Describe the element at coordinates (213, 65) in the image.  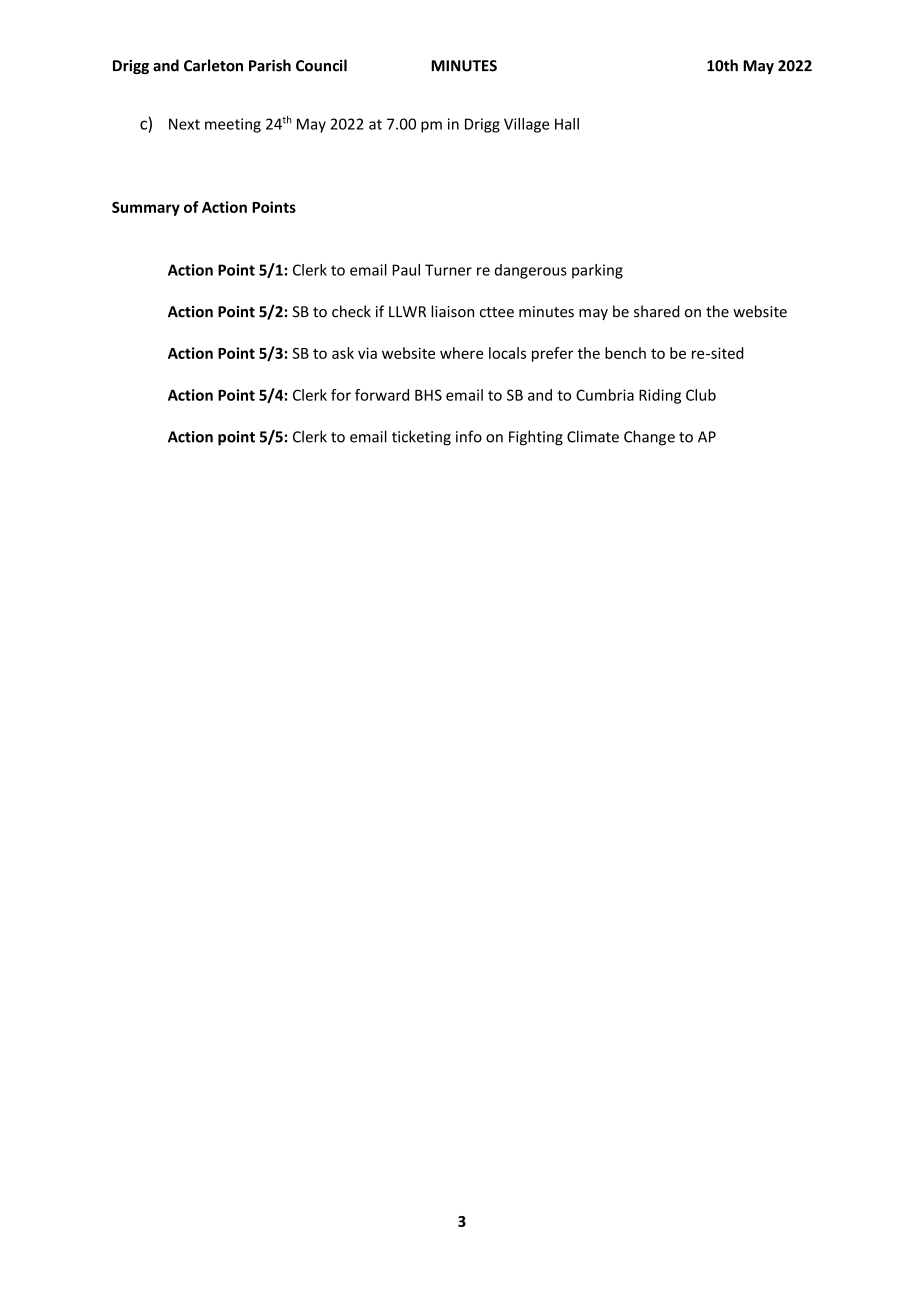
I see `Carleton` at that location.
